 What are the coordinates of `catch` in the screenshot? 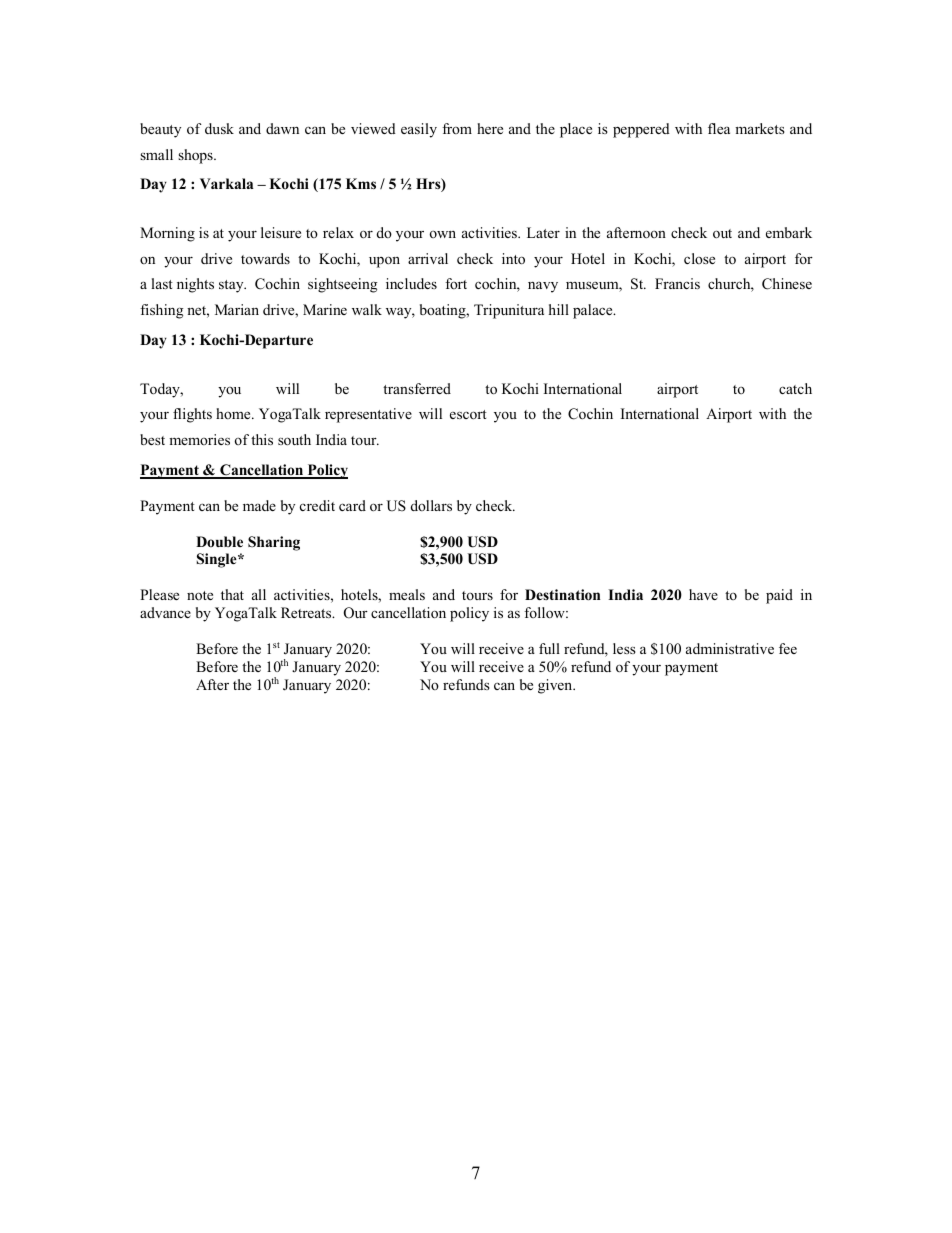 It's located at (795, 388).
